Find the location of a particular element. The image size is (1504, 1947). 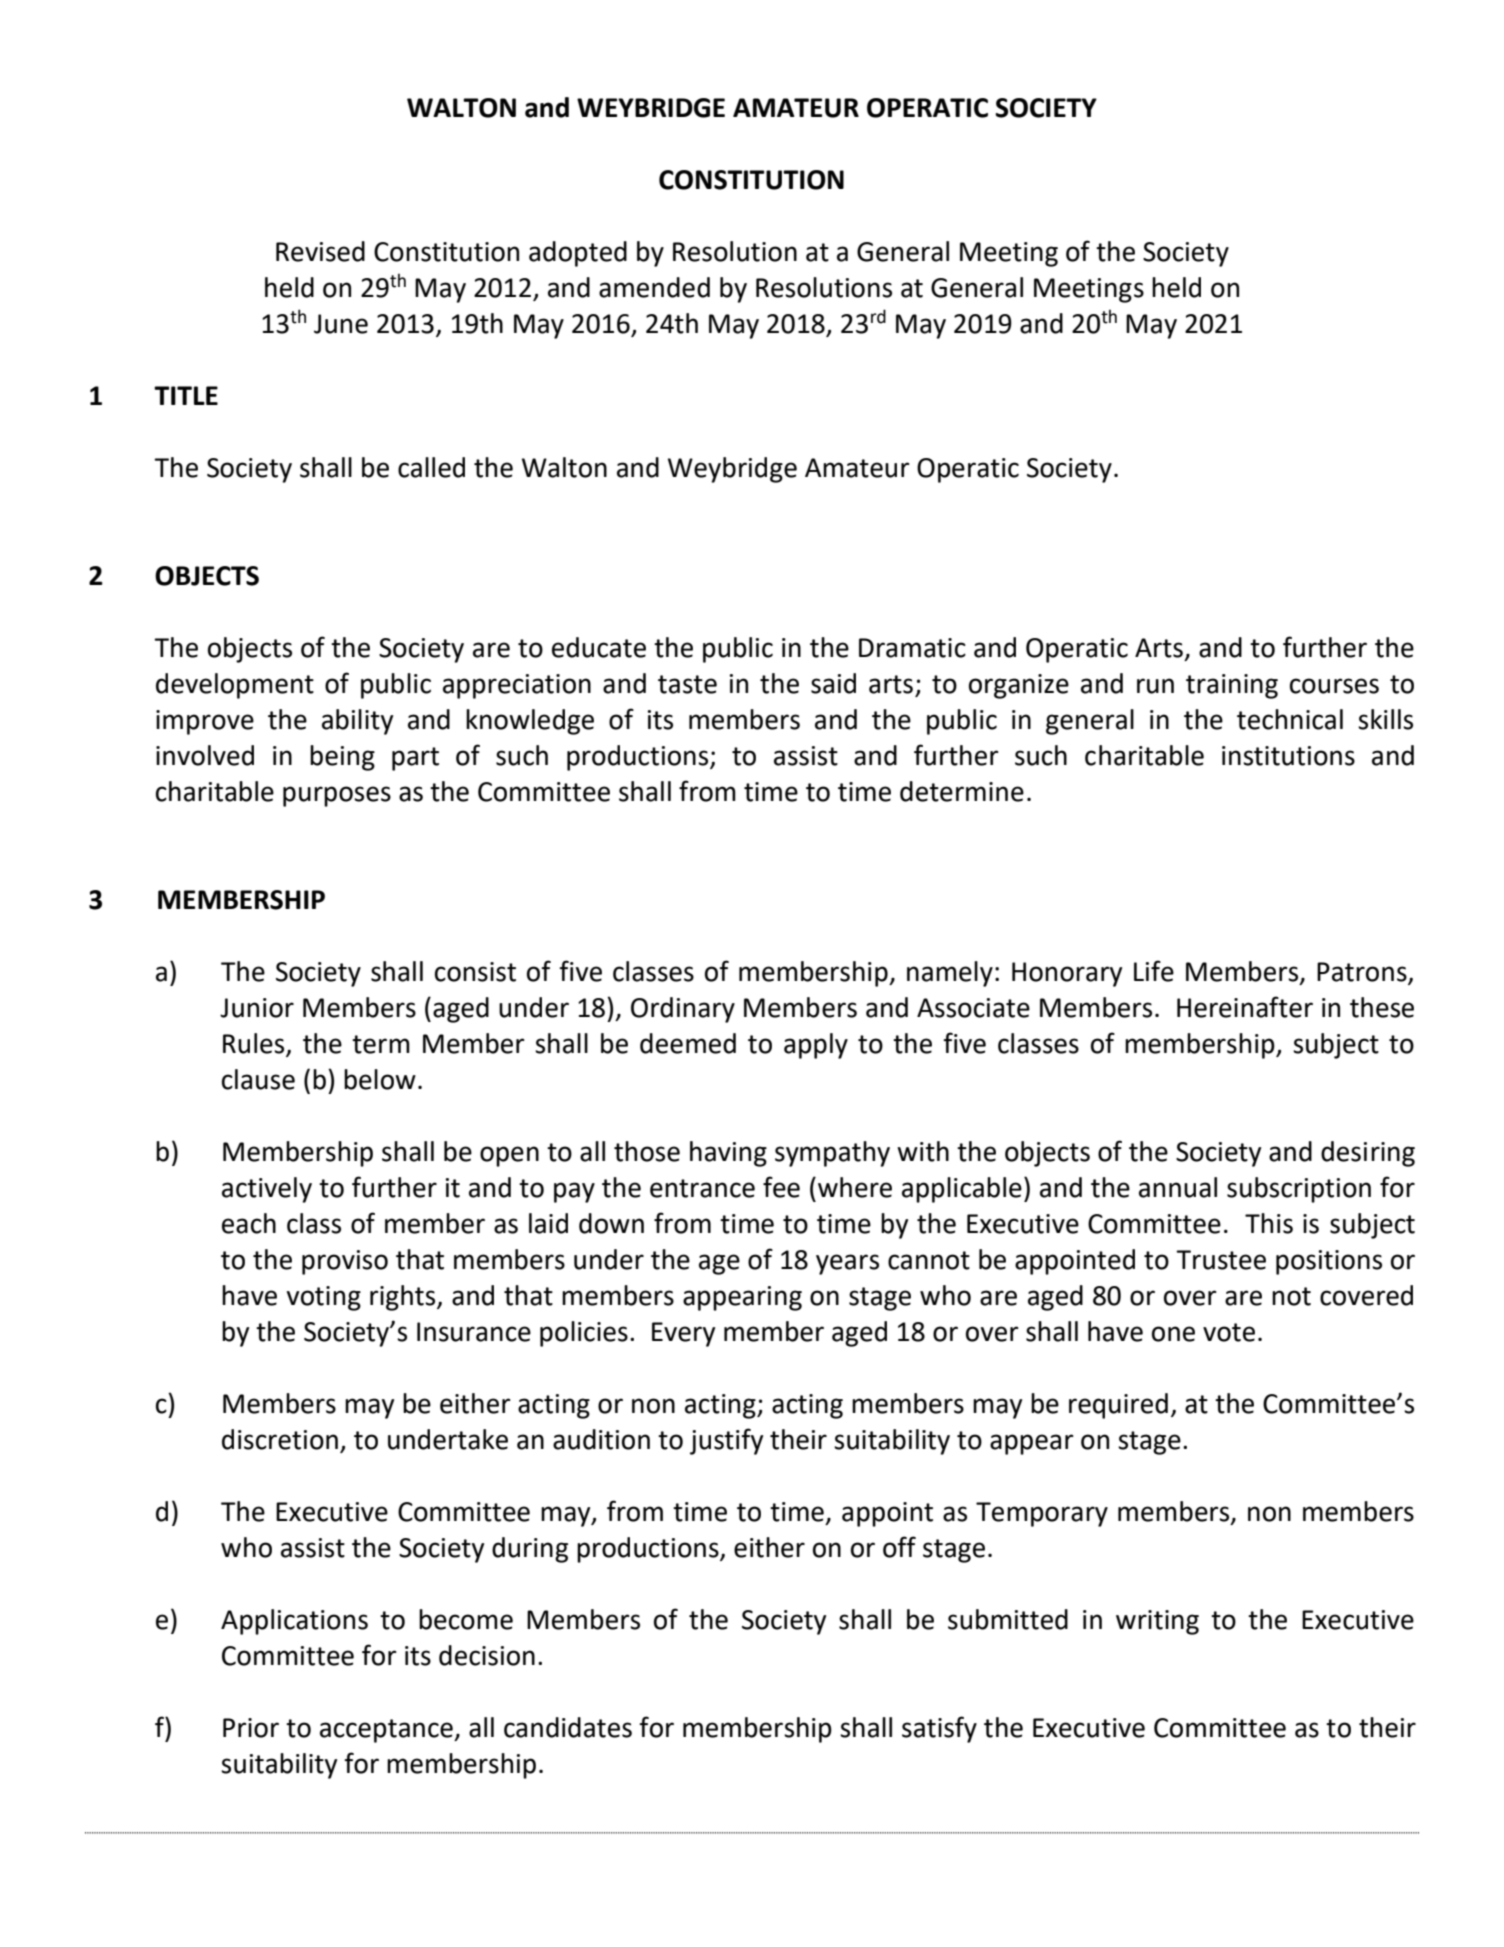

acceptance is located at coordinates (387, 1731).
